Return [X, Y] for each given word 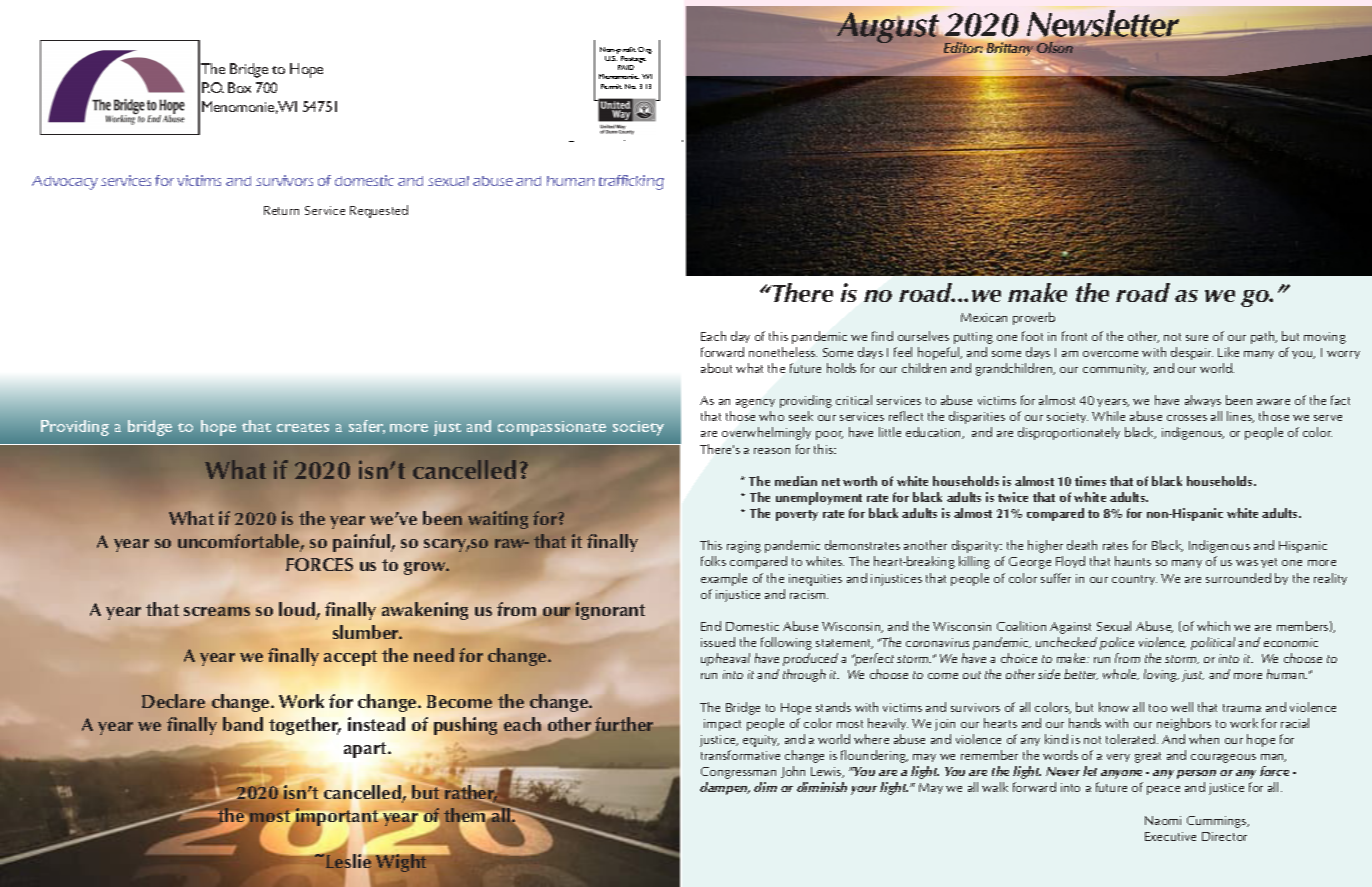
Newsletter [1103, 25]
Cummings [1218, 822]
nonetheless [783, 352]
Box [239, 87]
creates [303, 427]
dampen [725, 788]
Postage [632, 61]
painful [362, 543]
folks [713, 561]
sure [1197, 338]
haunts [1133, 561]
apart [366, 750]
